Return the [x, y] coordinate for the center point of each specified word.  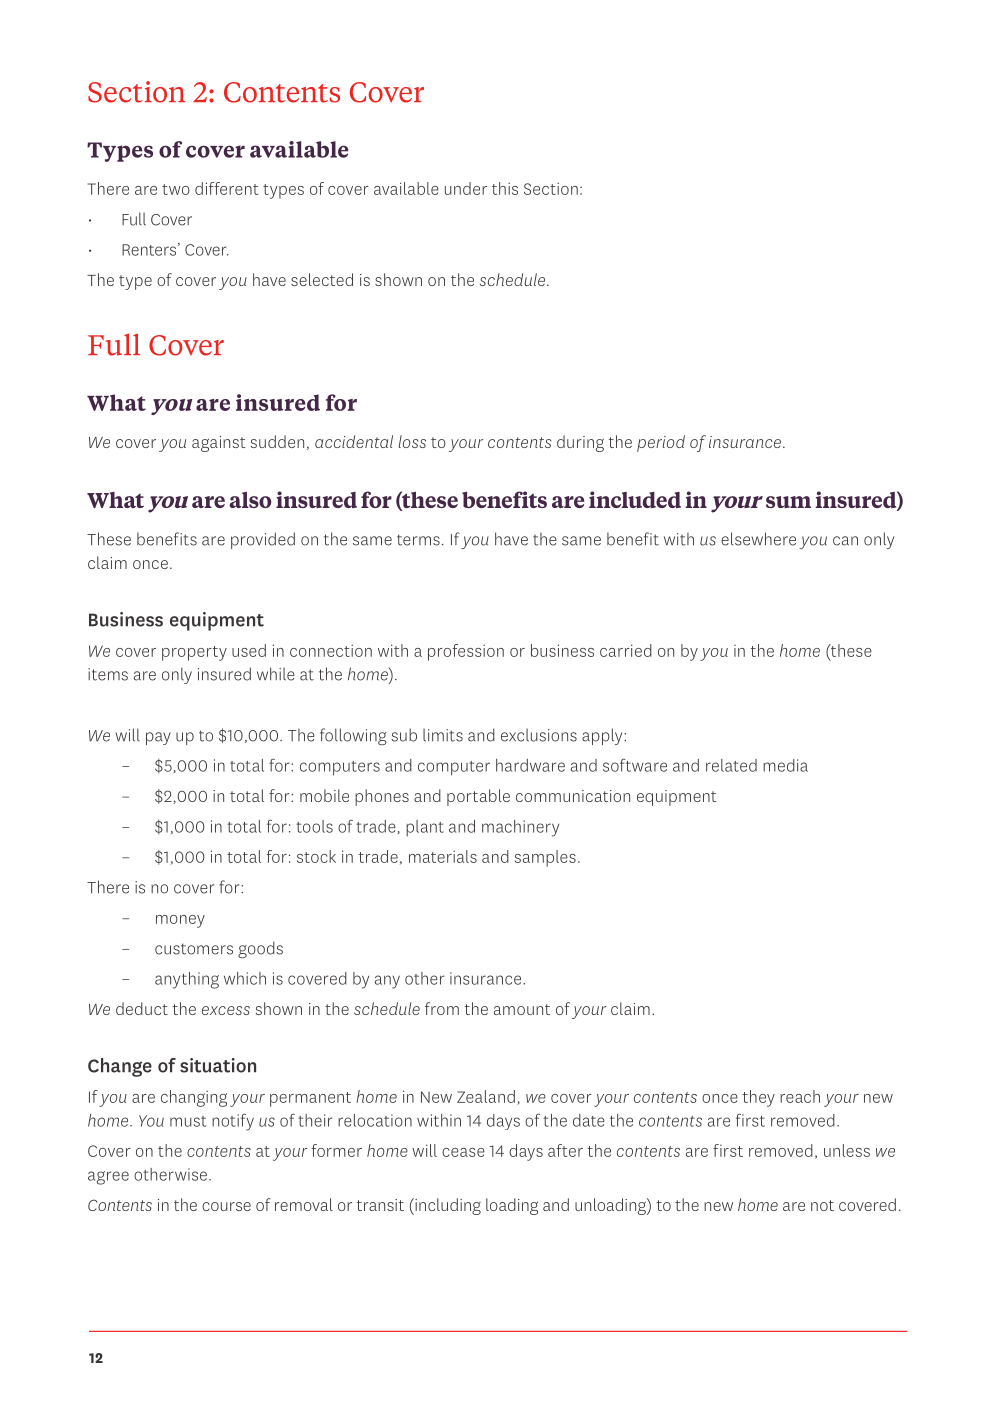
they [759, 1098]
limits [443, 735]
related [731, 765]
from [442, 1008]
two [176, 189]
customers [194, 949]
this [505, 188]
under [466, 188]
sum [788, 502]
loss [412, 441]
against [219, 444]
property [194, 653]
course [226, 1206]
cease [463, 1152]
